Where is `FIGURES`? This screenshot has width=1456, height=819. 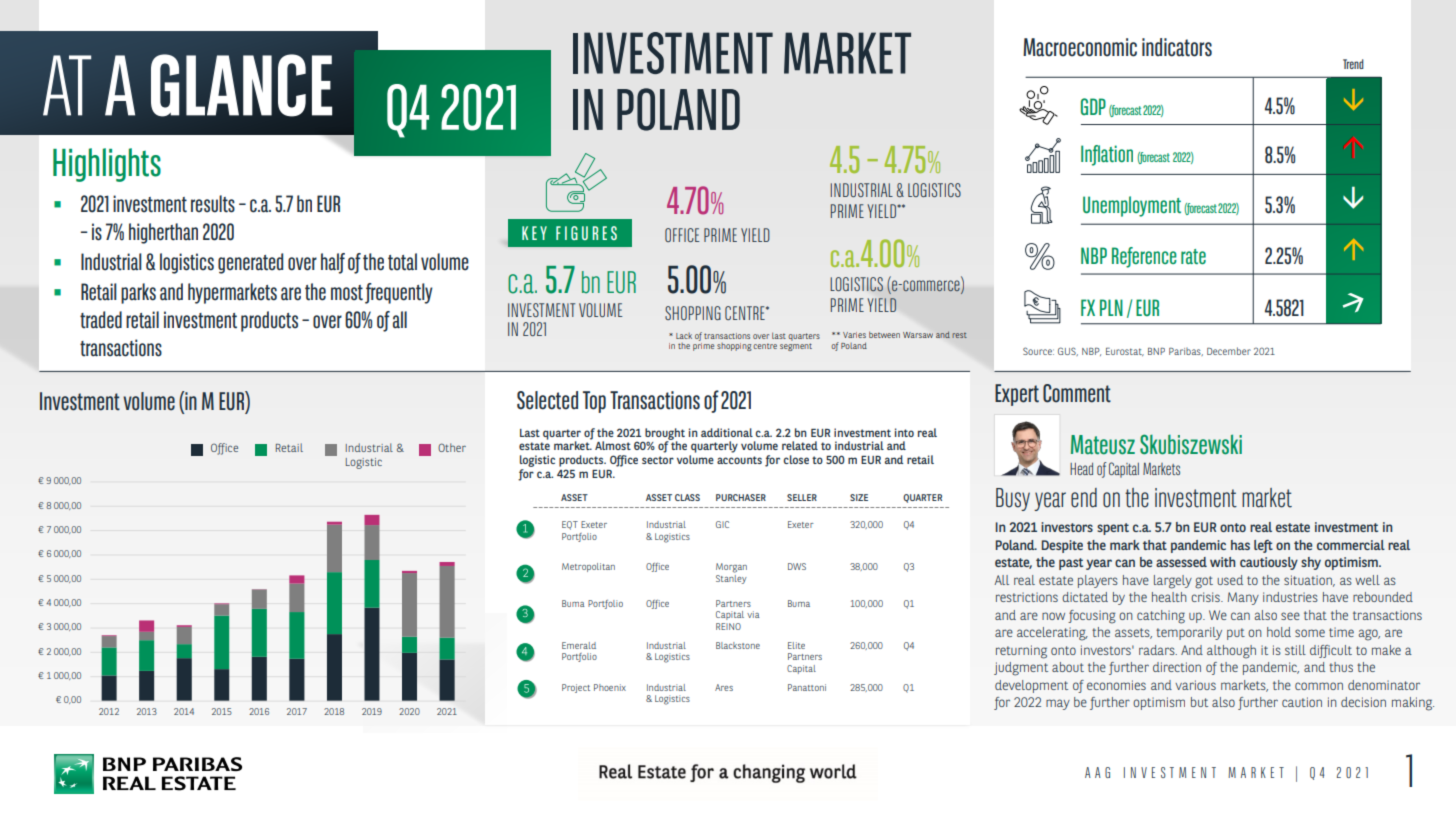 FIGURES is located at coordinates (586, 233).
